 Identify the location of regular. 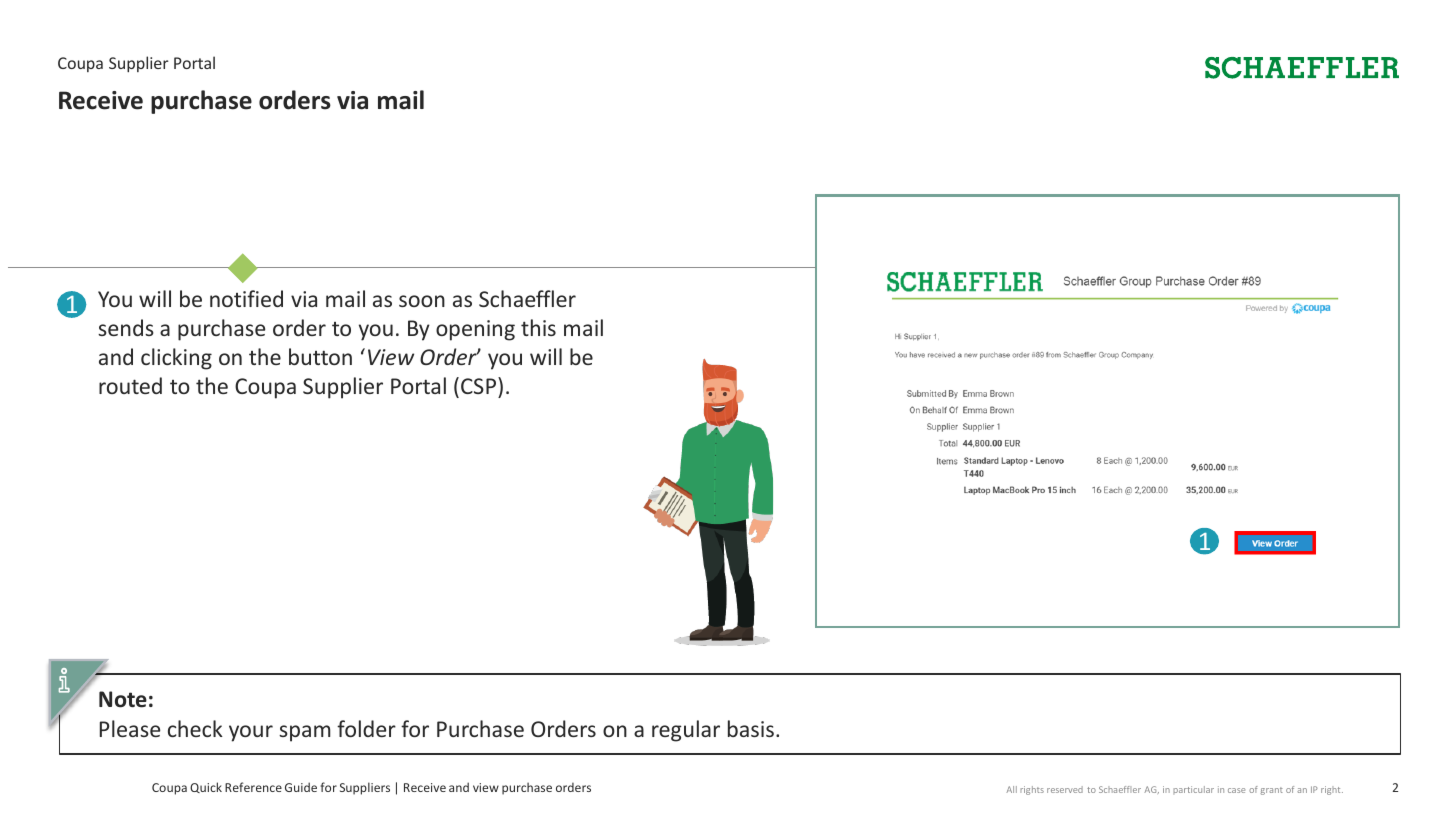
(686, 731).
